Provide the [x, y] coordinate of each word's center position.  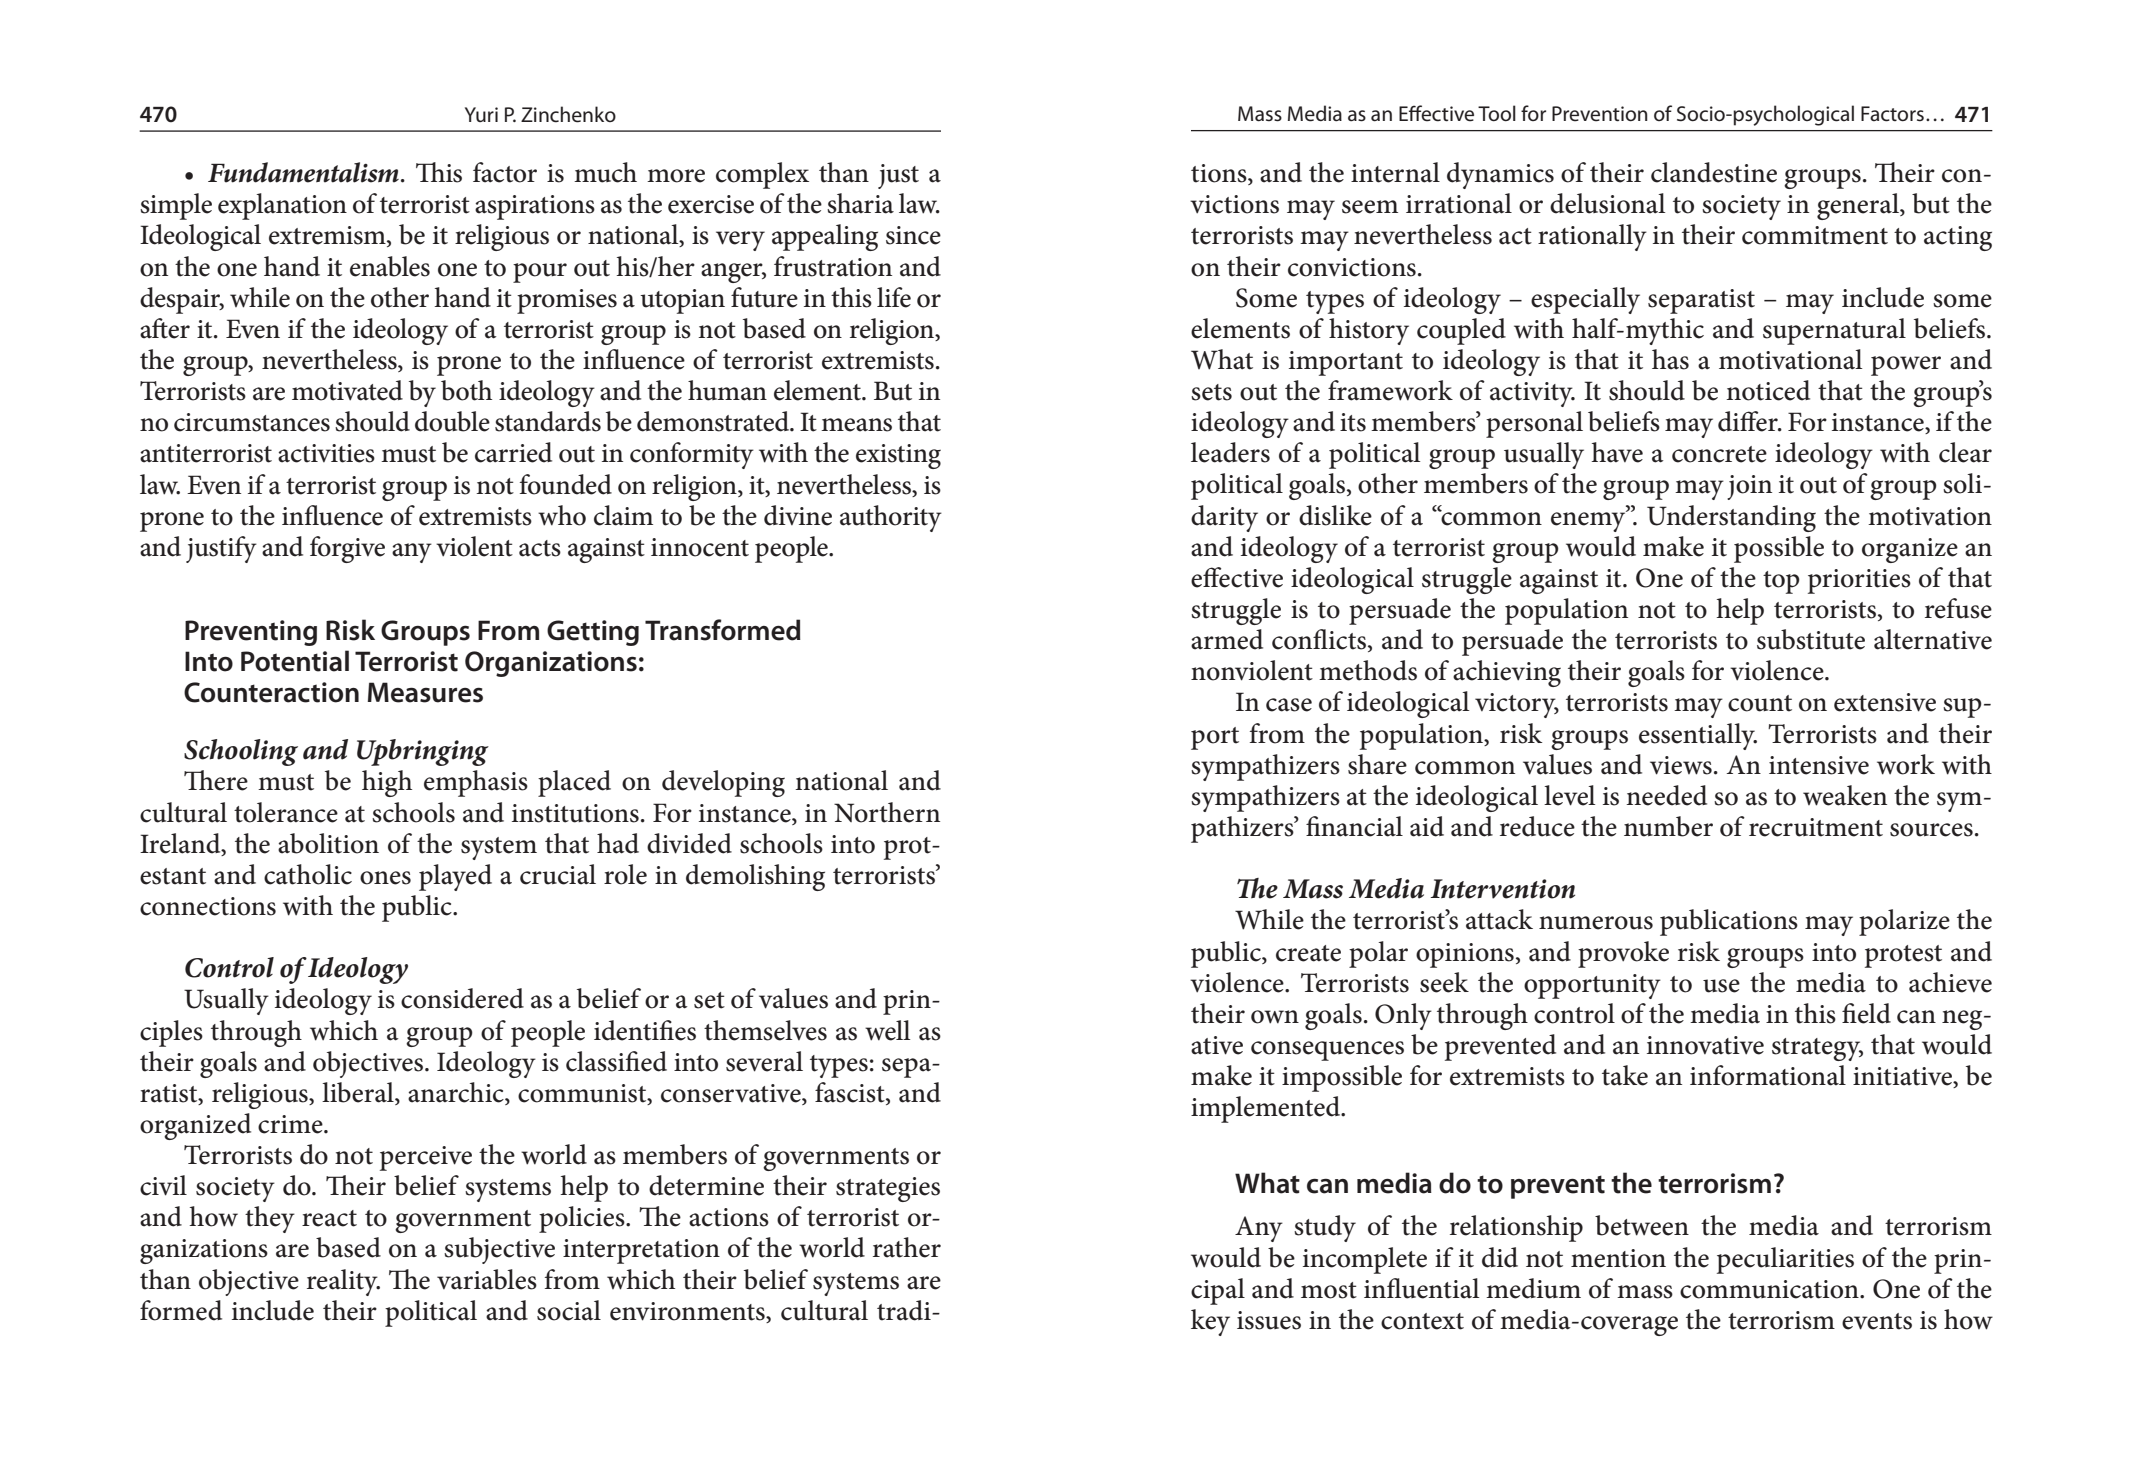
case [1289, 705]
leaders [1230, 452]
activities [326, 453]
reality [343, 1282]
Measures [425, 692]
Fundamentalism [303, 172]
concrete [1719, 454]
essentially [1698, 736]
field [1866, 1013]
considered [462, 998]
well [887, 1030]
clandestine [1714, 172]
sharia [860, 203]
